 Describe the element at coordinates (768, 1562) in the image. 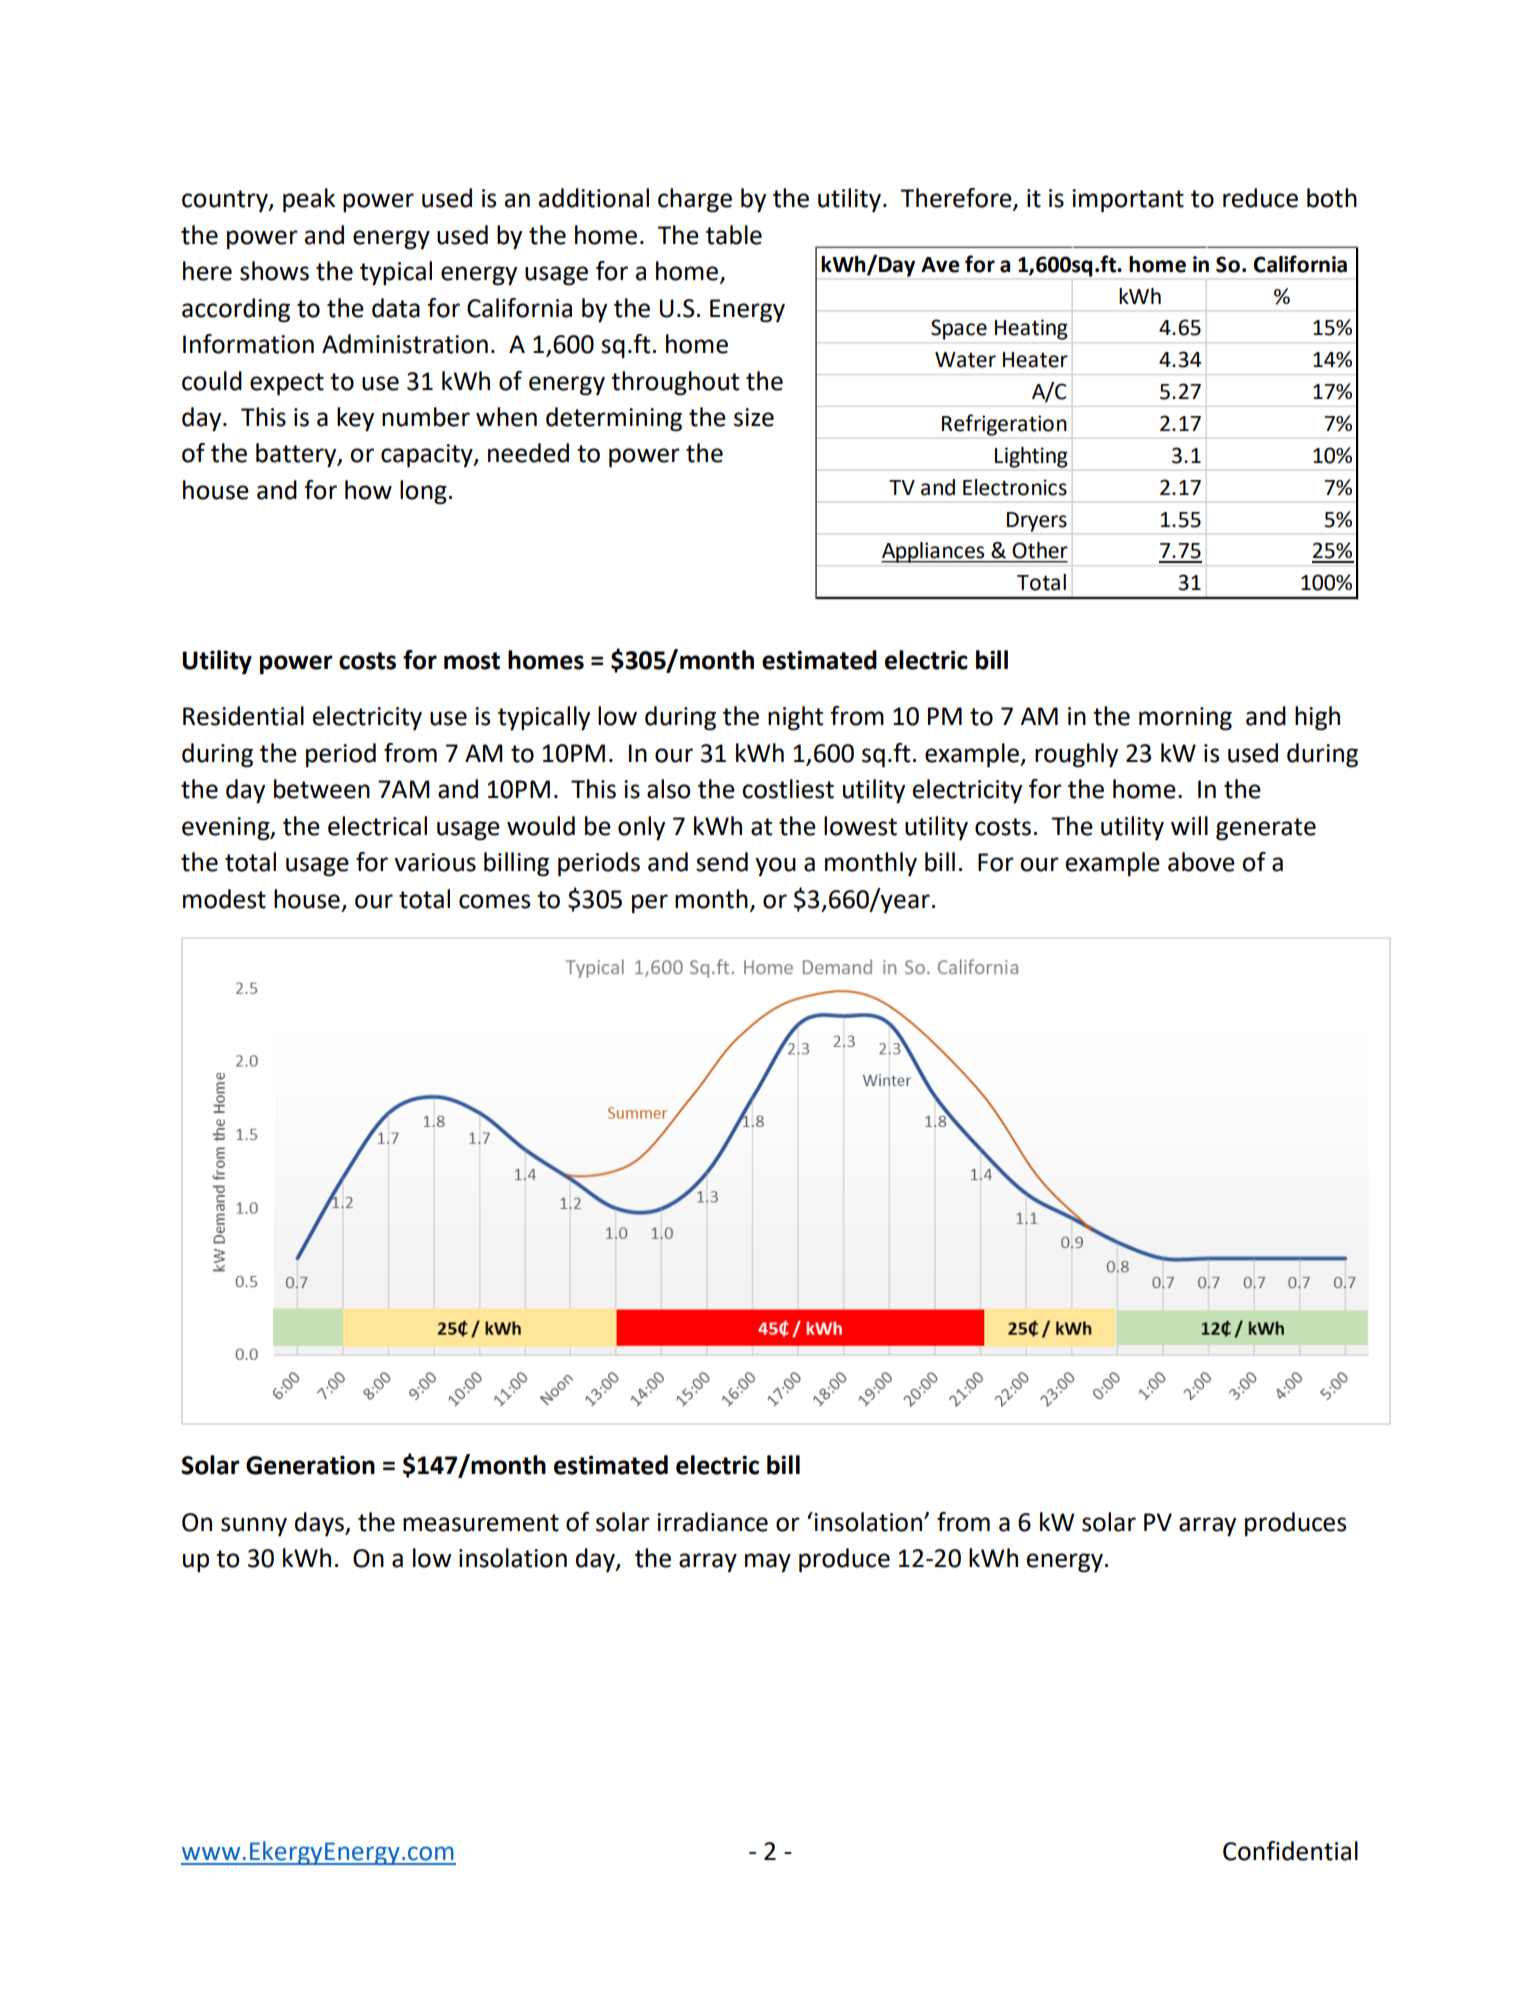

I see `may` at that location.
